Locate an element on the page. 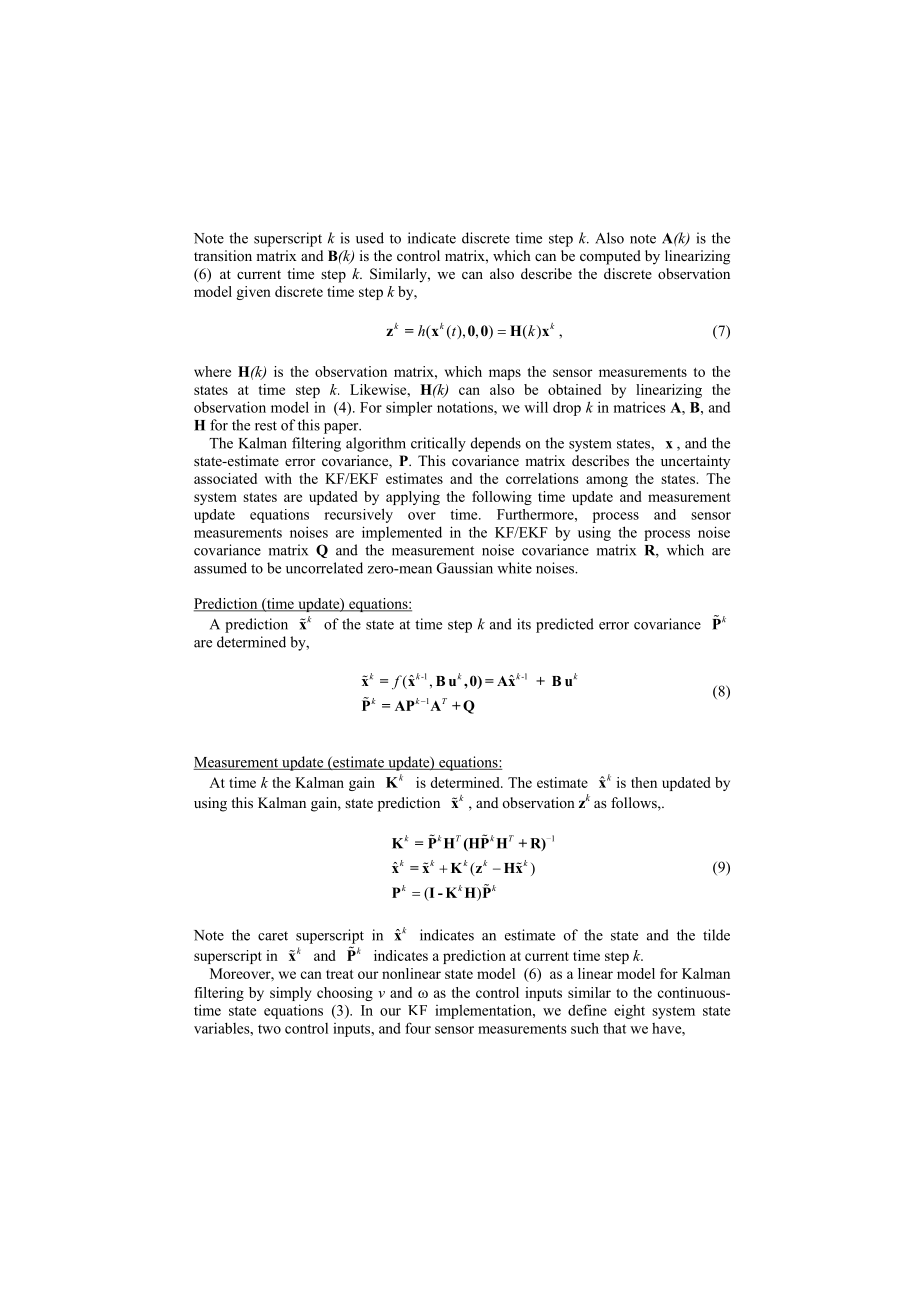 Image resolution: width=924 pixels, height=1308 pixels. uncorrelated is located at coordinates (324, 568).
